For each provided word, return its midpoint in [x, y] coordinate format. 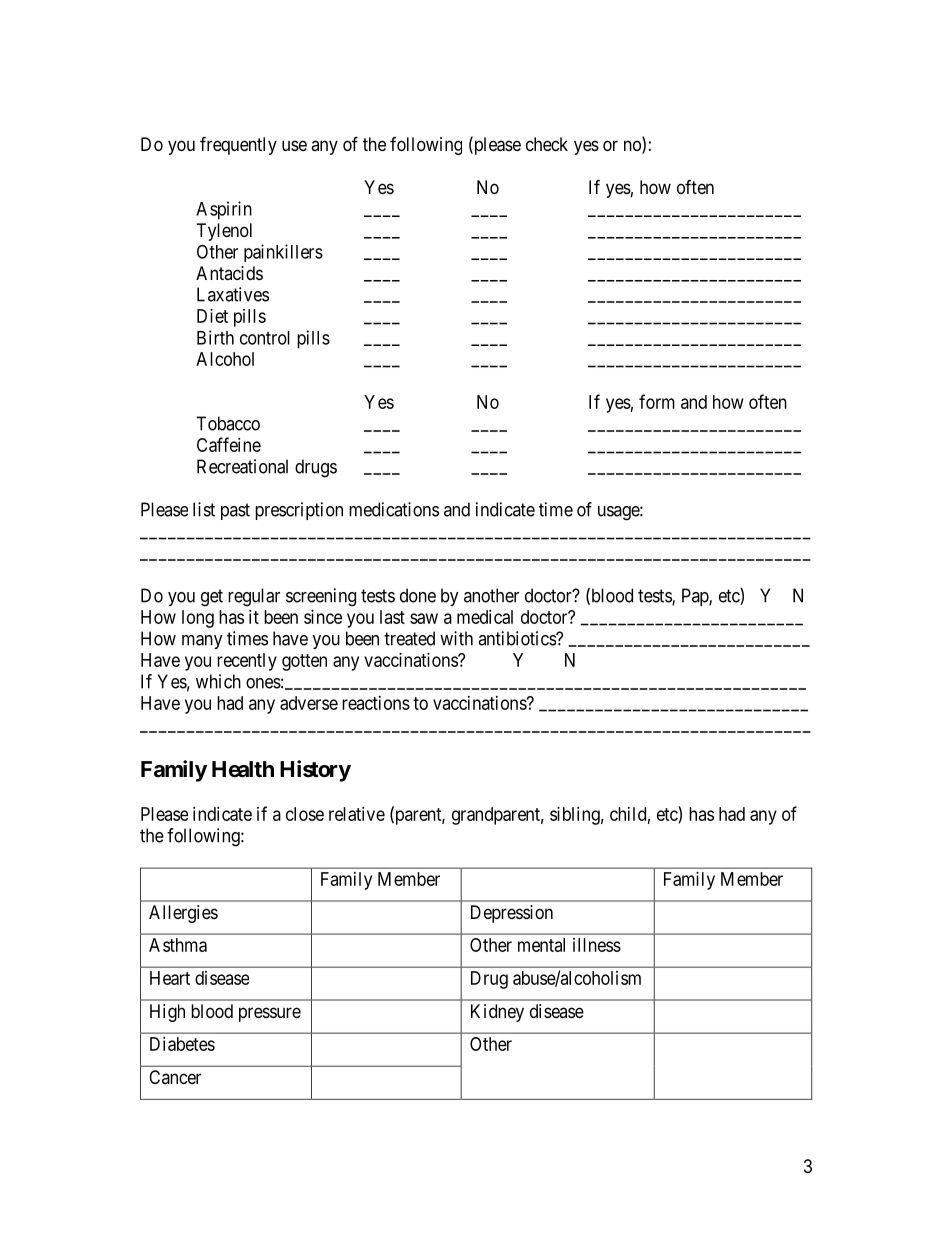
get [212, 598]
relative [357, 814]
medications [394, 509]
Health [243, 769]
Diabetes [182, 1044]
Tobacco [228, 423]
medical [485, 617]
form [657, 401]
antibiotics [517, 638]
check [547, 144]
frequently [238, 145]
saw [424, 618]
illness [597, 945]
